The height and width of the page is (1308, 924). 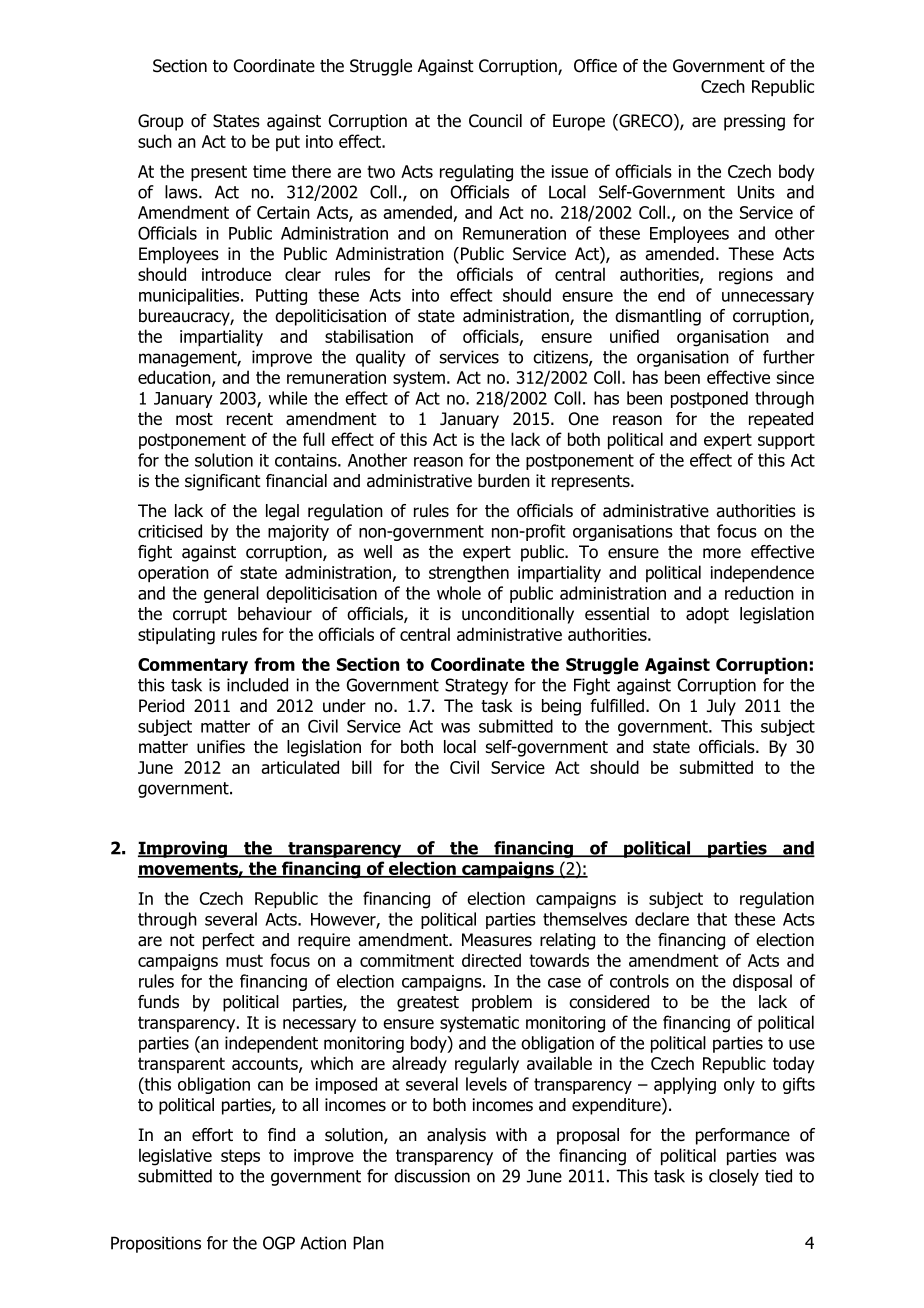 What do you see at coordinates (240, 1157) in the page?
I see `steps` at bounding box center [240, 1157].
